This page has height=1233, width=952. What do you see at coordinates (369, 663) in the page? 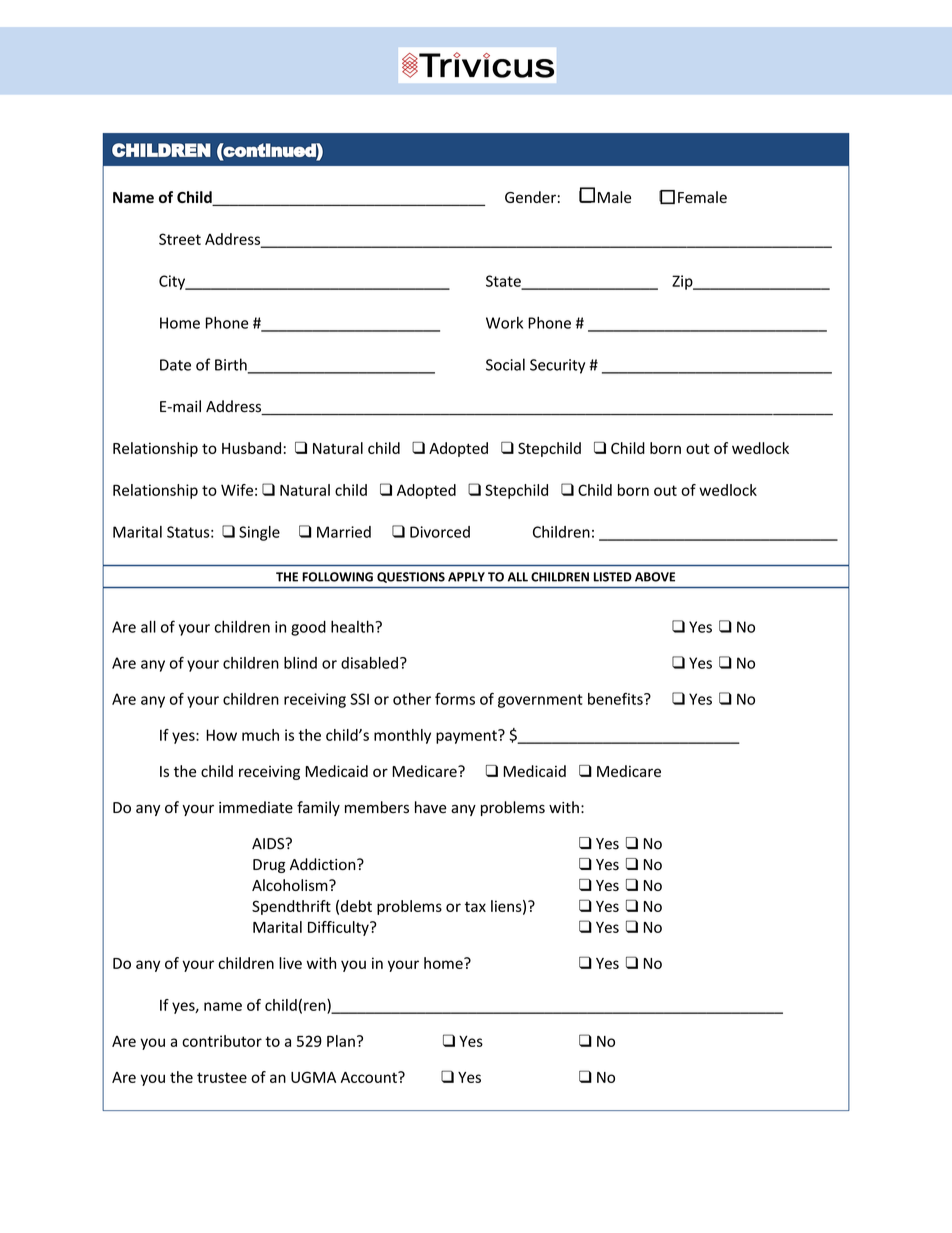
I see `disabled` at bounding box center [369, 663].
